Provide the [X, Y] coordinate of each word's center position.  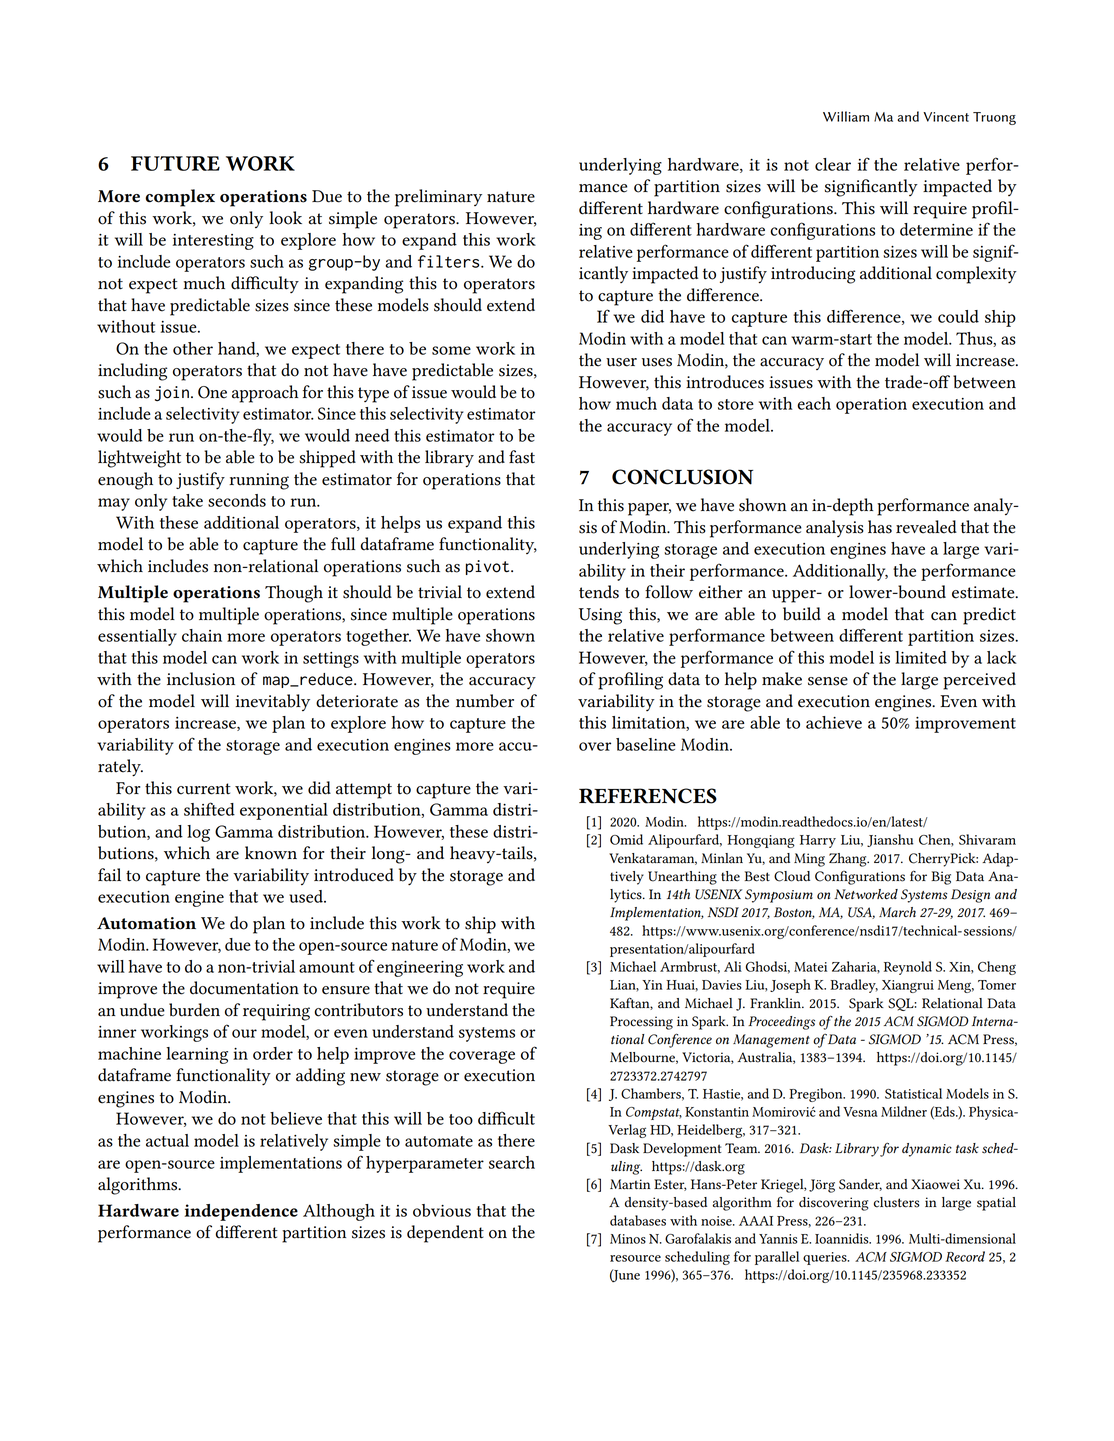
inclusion [201, 679]
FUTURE [175, 163]
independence [241, 1212]
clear [833, 164]
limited [921, 657]
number [485, 701]
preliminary [438, 198]
